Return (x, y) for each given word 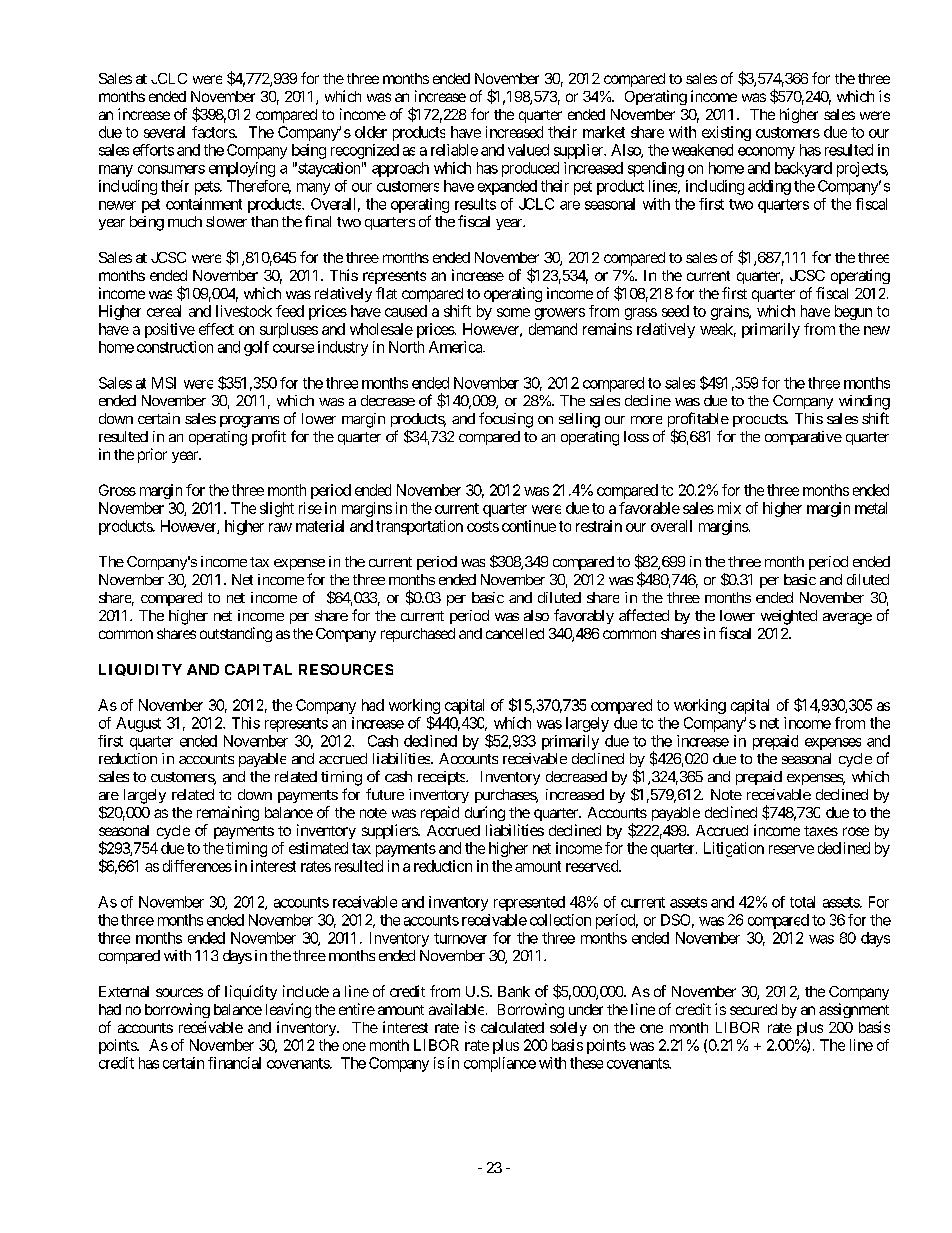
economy (766, 153)
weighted (789, 617)
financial (234, 1063)
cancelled (515, 633)
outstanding (236, 634)
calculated (512, 1027)
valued (528, 150)
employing (242, 169)
